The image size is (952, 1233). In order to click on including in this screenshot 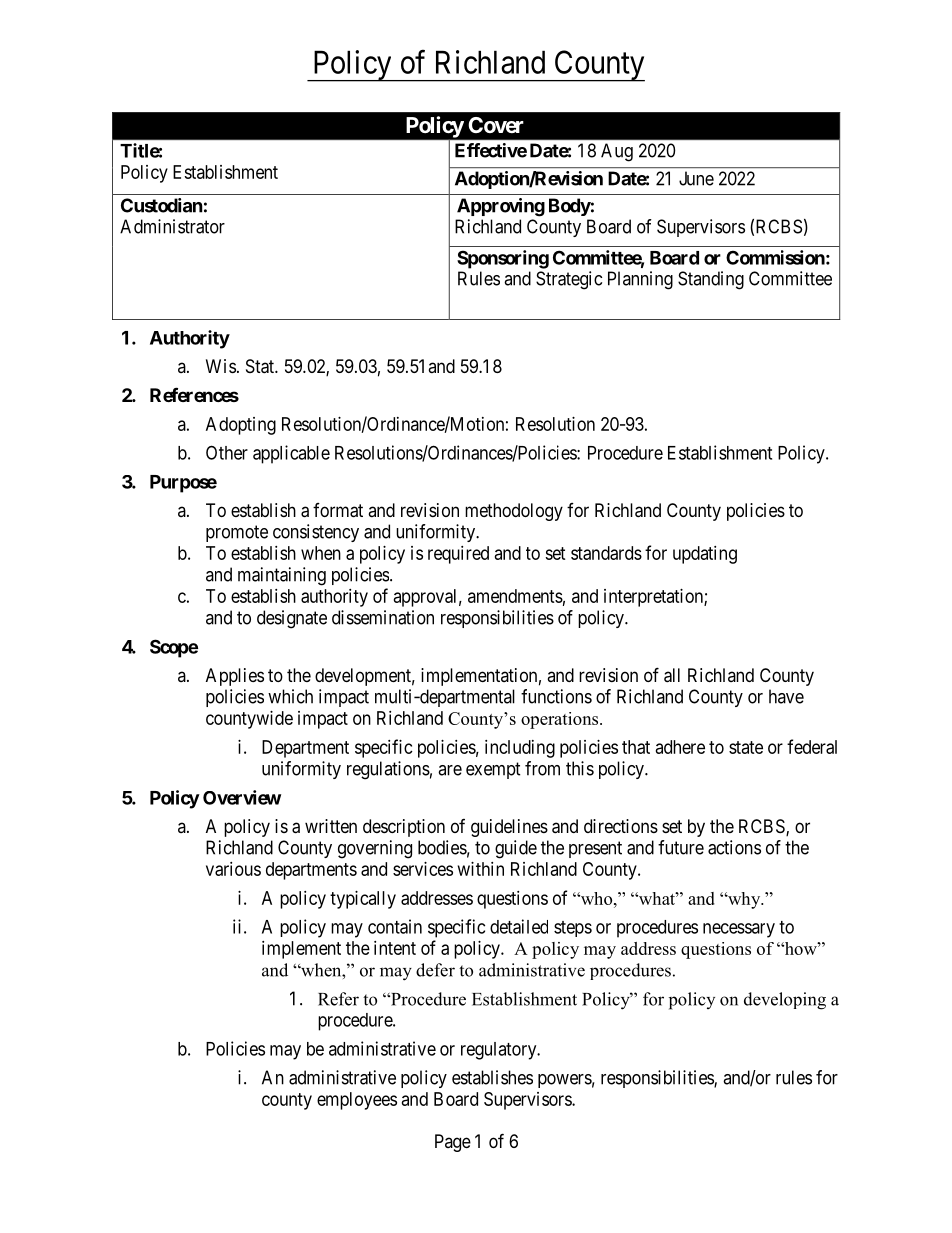, I will do `click(520, 749)`.
